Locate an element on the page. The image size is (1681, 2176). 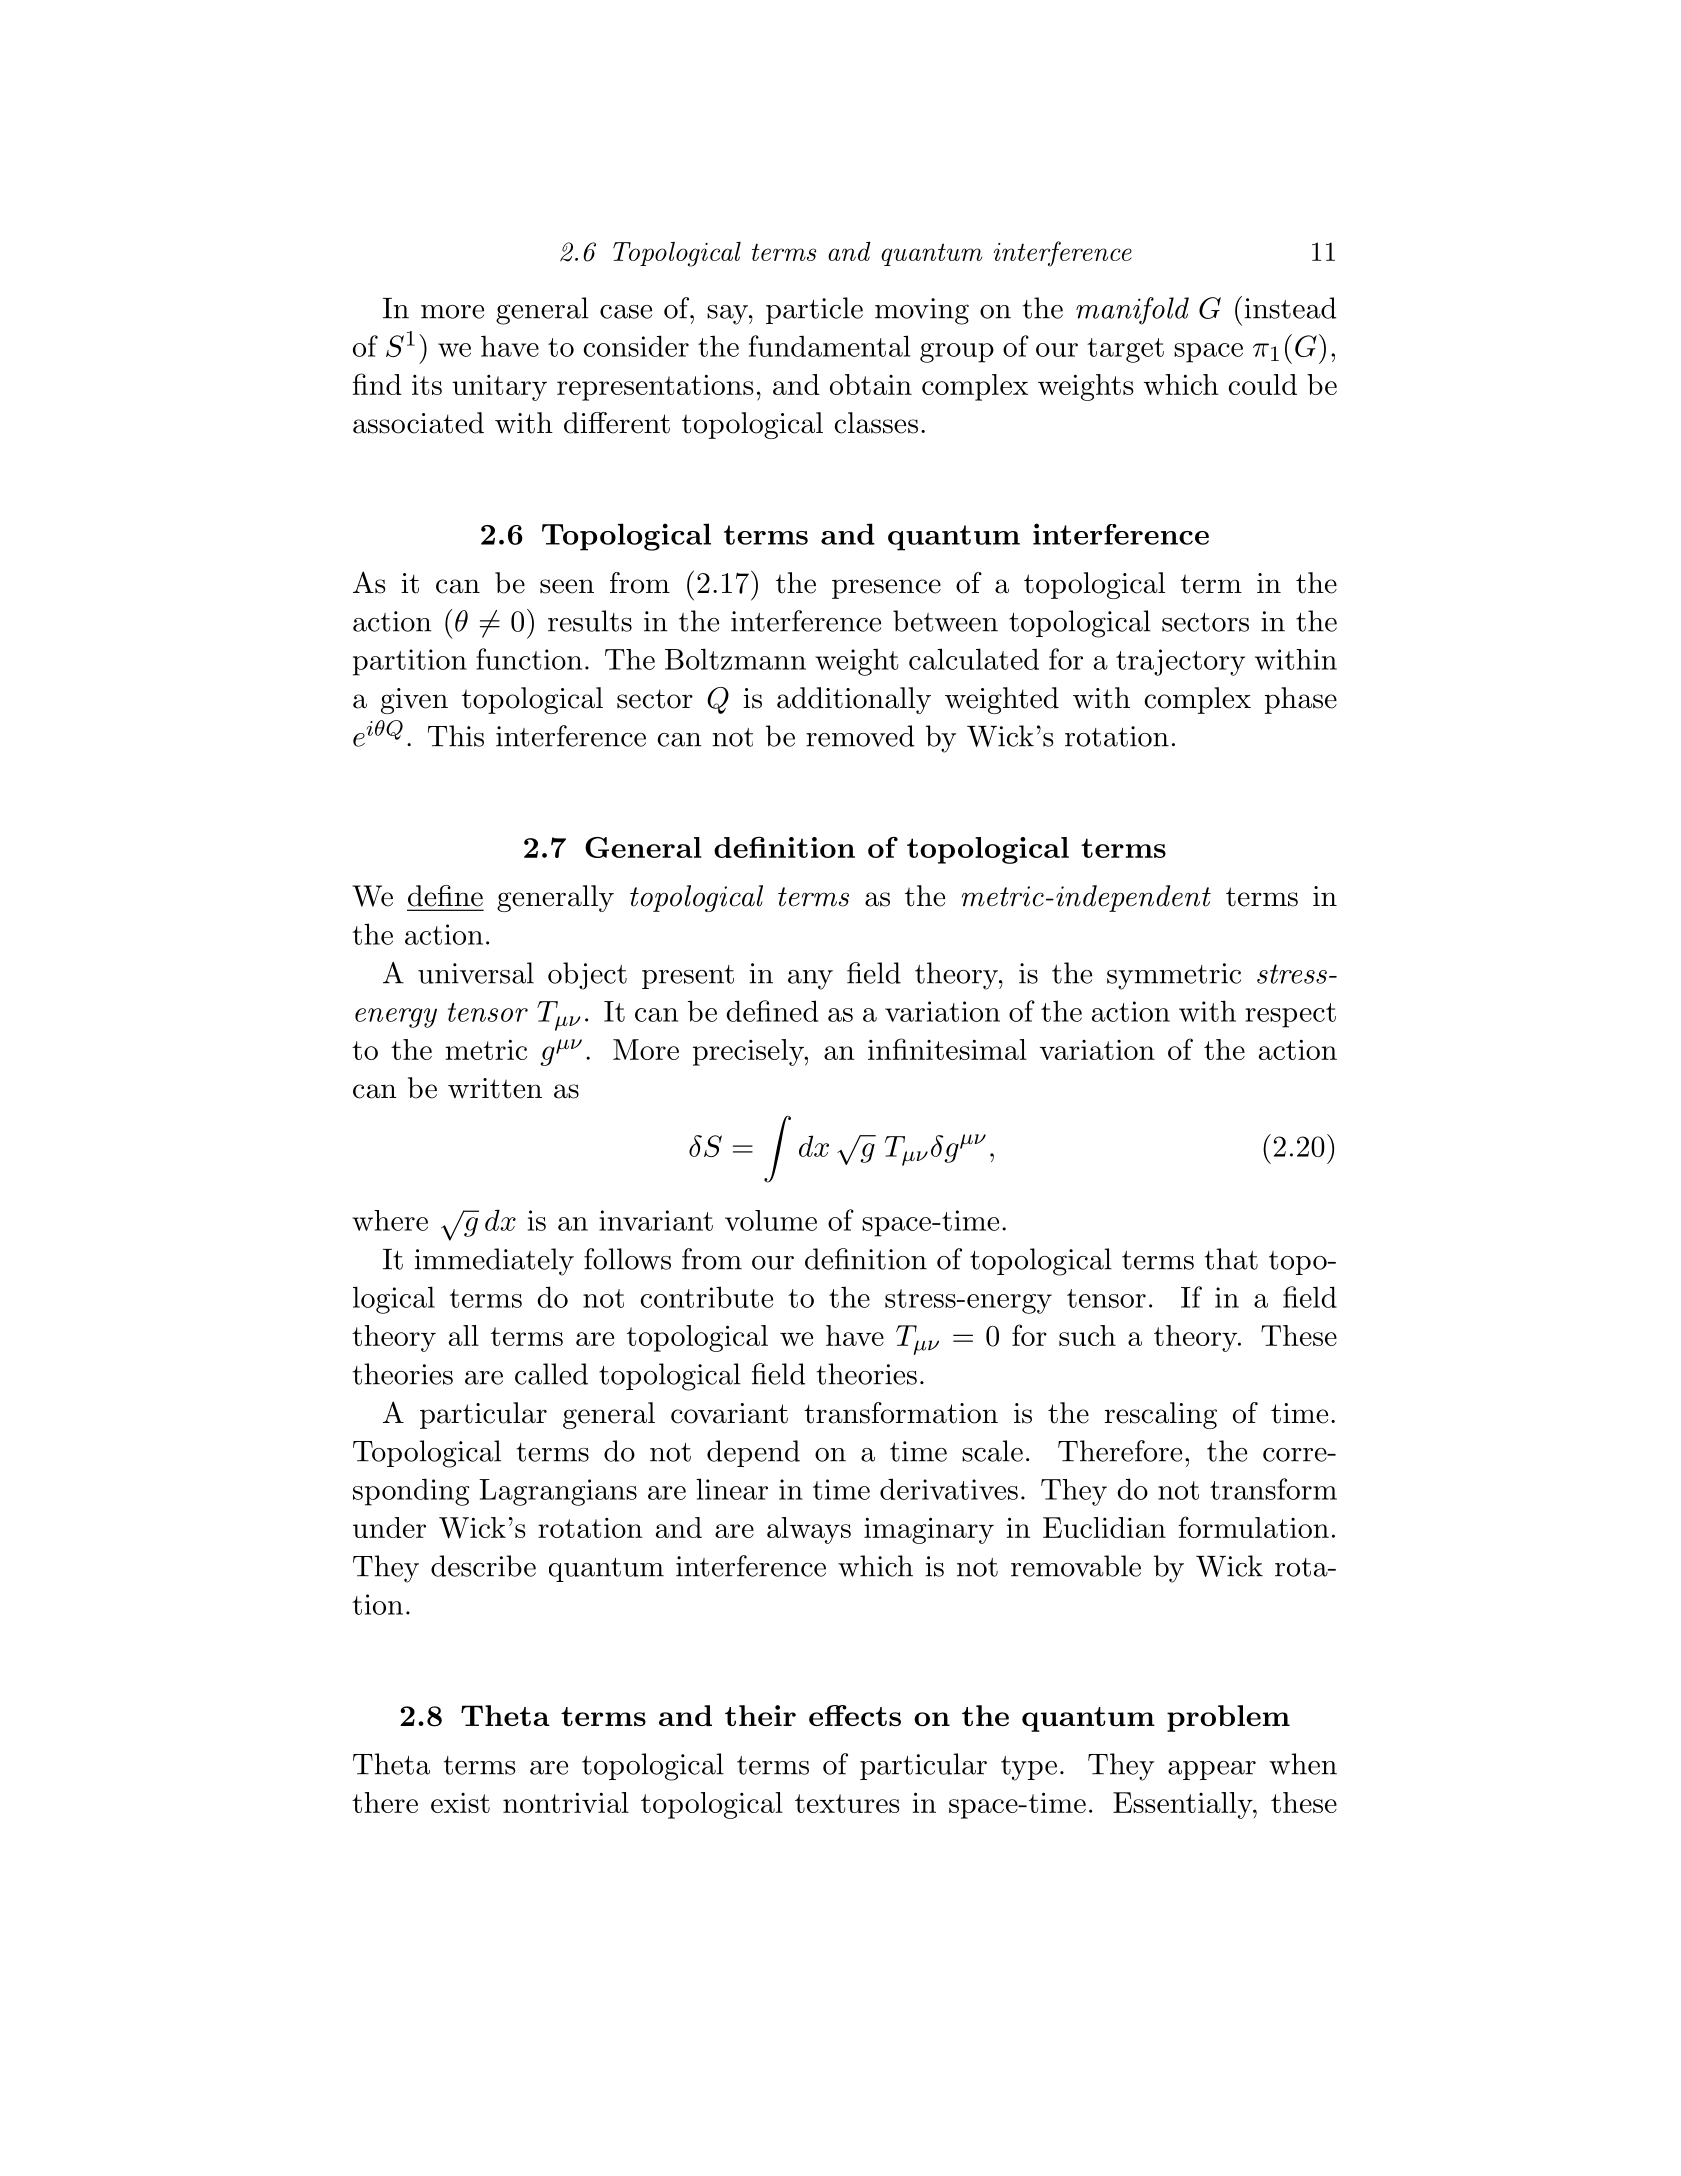
exist is located at coordinates (460, 1803).
